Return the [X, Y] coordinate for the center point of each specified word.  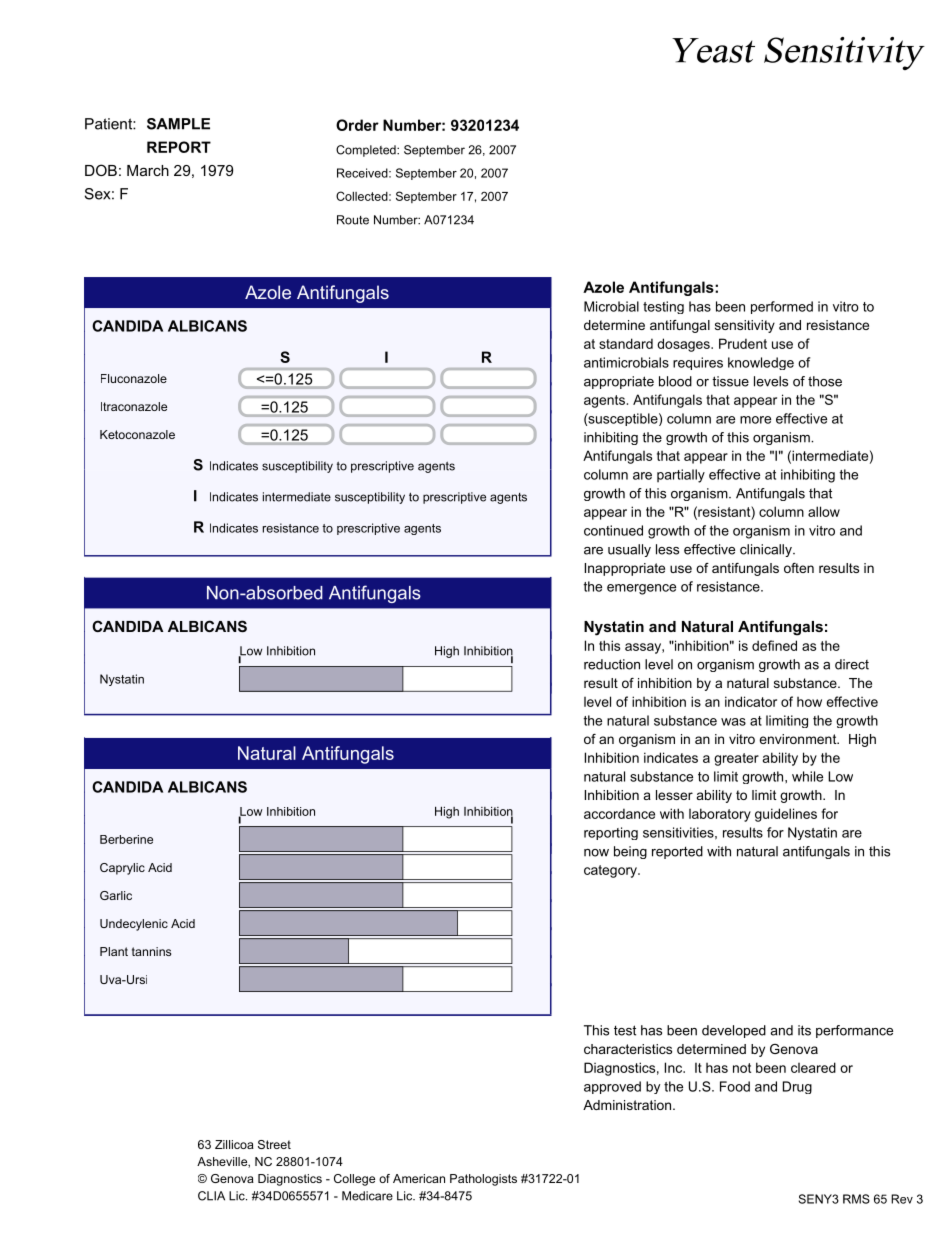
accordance [619, 813]
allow [824, 511]
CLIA [211, 1196]
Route [353, 220]
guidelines [786, 815]
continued [613, 530]
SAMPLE [178, 124]
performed [782, 307]
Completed [367, 151]
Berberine [126, 839]
